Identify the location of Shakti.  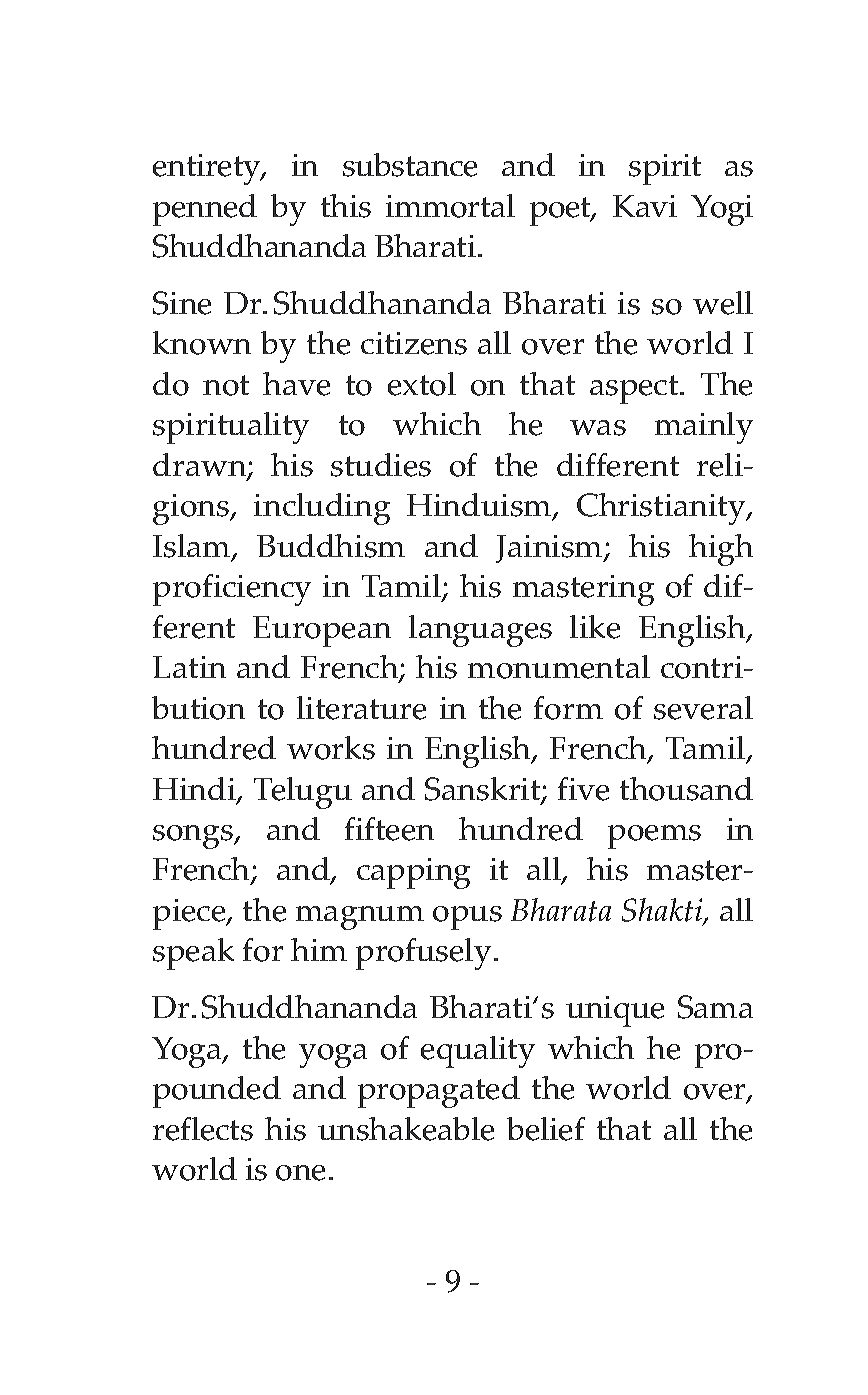
(663, 911).
